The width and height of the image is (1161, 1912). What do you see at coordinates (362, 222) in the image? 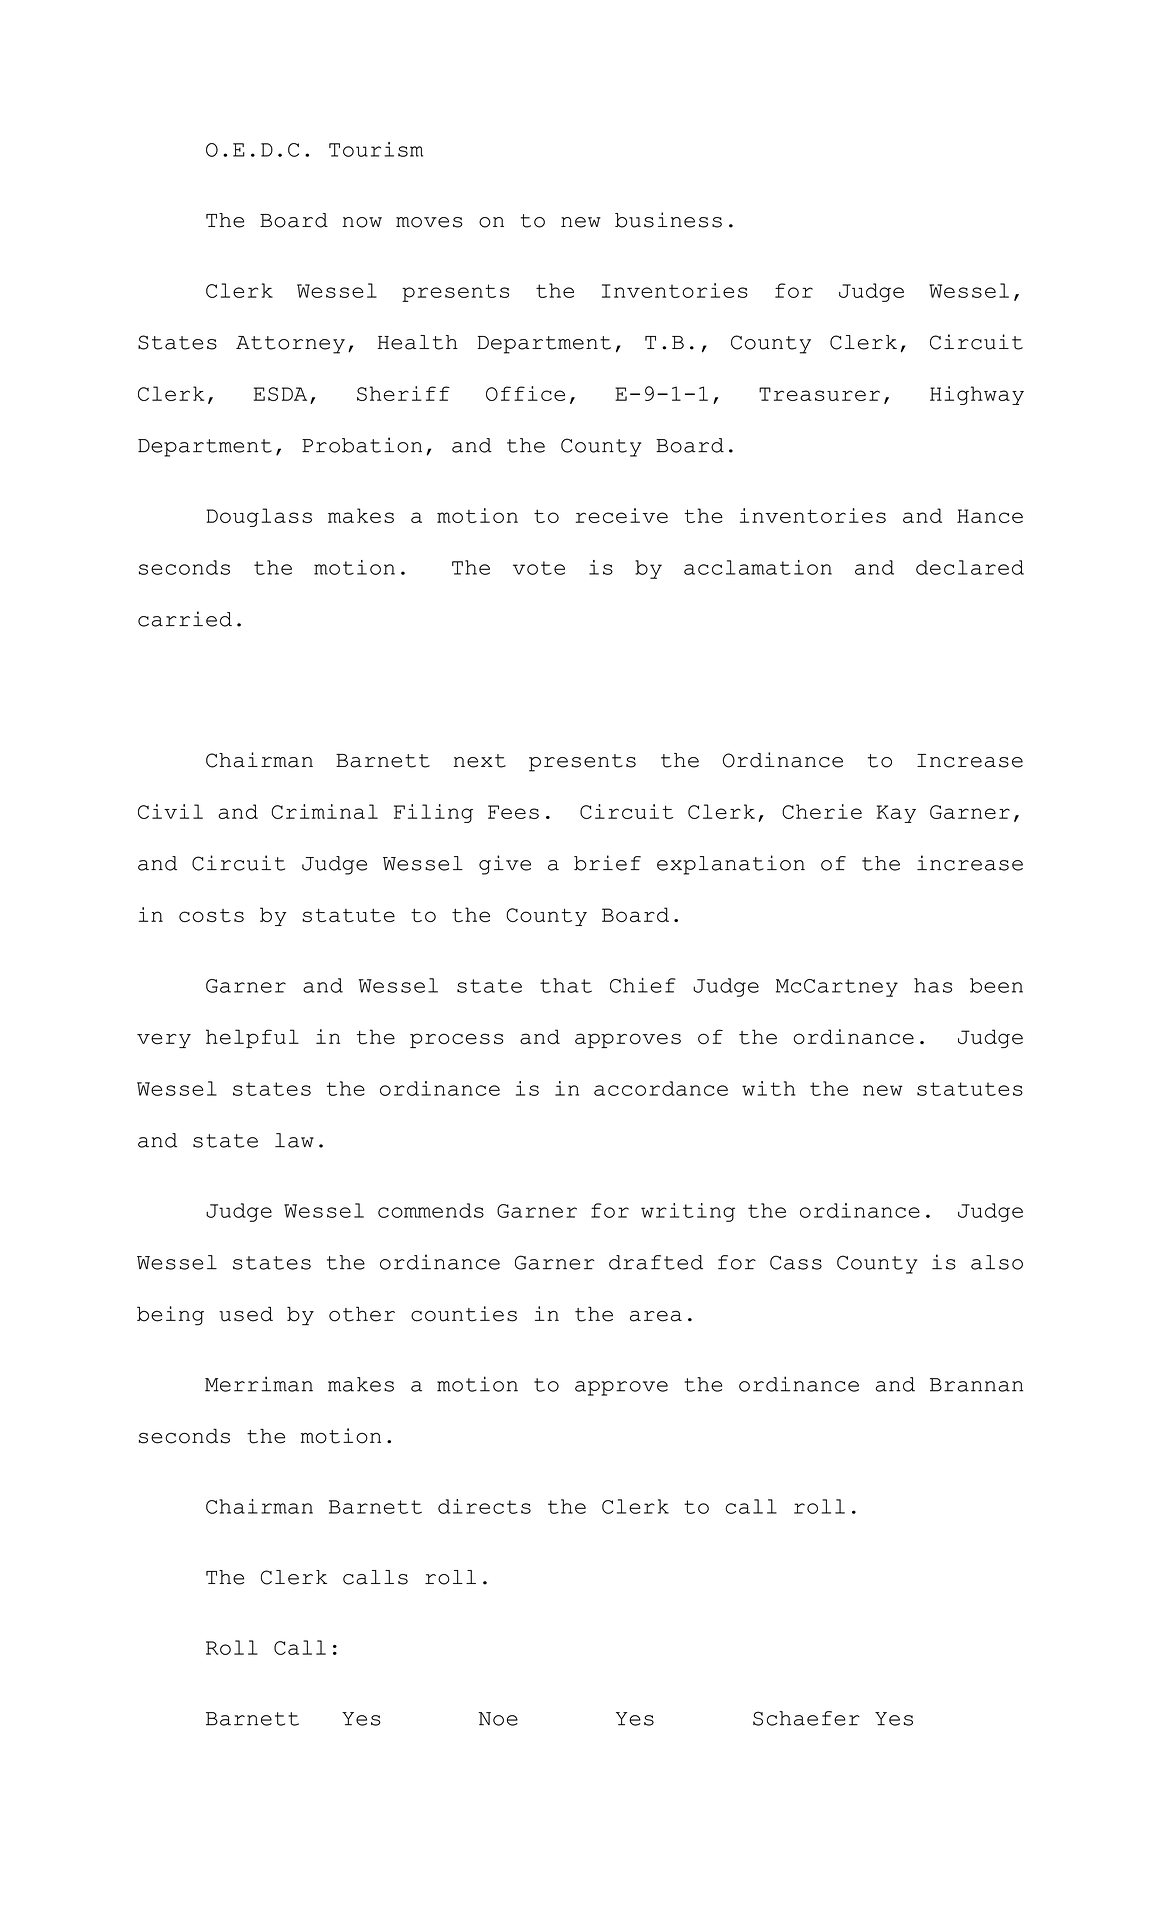
I see `now` at bounding box center [362, 222].
